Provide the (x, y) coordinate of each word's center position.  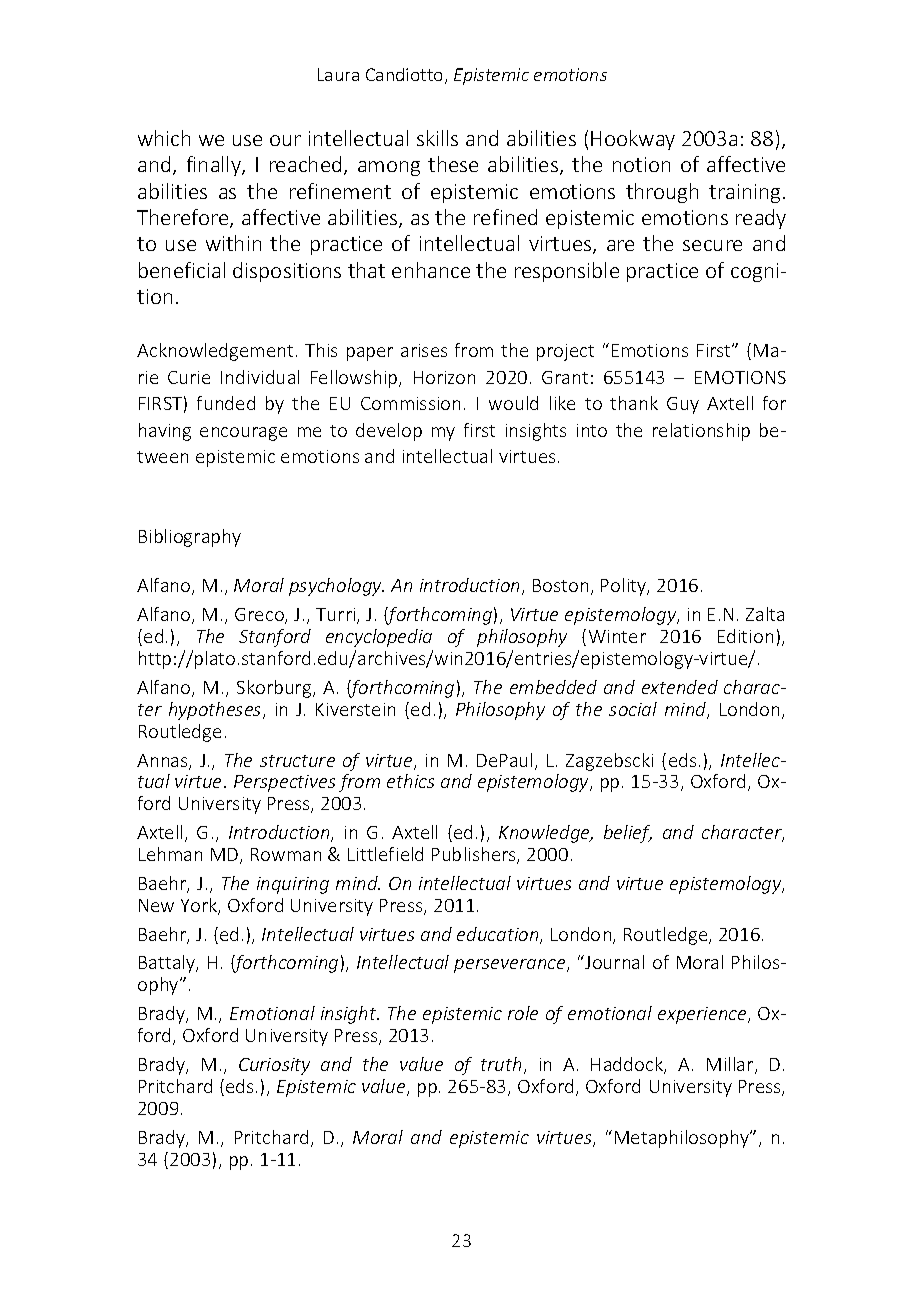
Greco (260, 616)
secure (712, 245)
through (662, 193)
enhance (431, 270)
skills (437, 138)
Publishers (475, 855)
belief (628, 834)
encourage (243, 434)
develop (389, 432)
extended (680, 687)
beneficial (182, 270)
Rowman (286, 854)
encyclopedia (379, 638)
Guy (683, 405)
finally (215, 166)
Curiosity (274, 1066)
